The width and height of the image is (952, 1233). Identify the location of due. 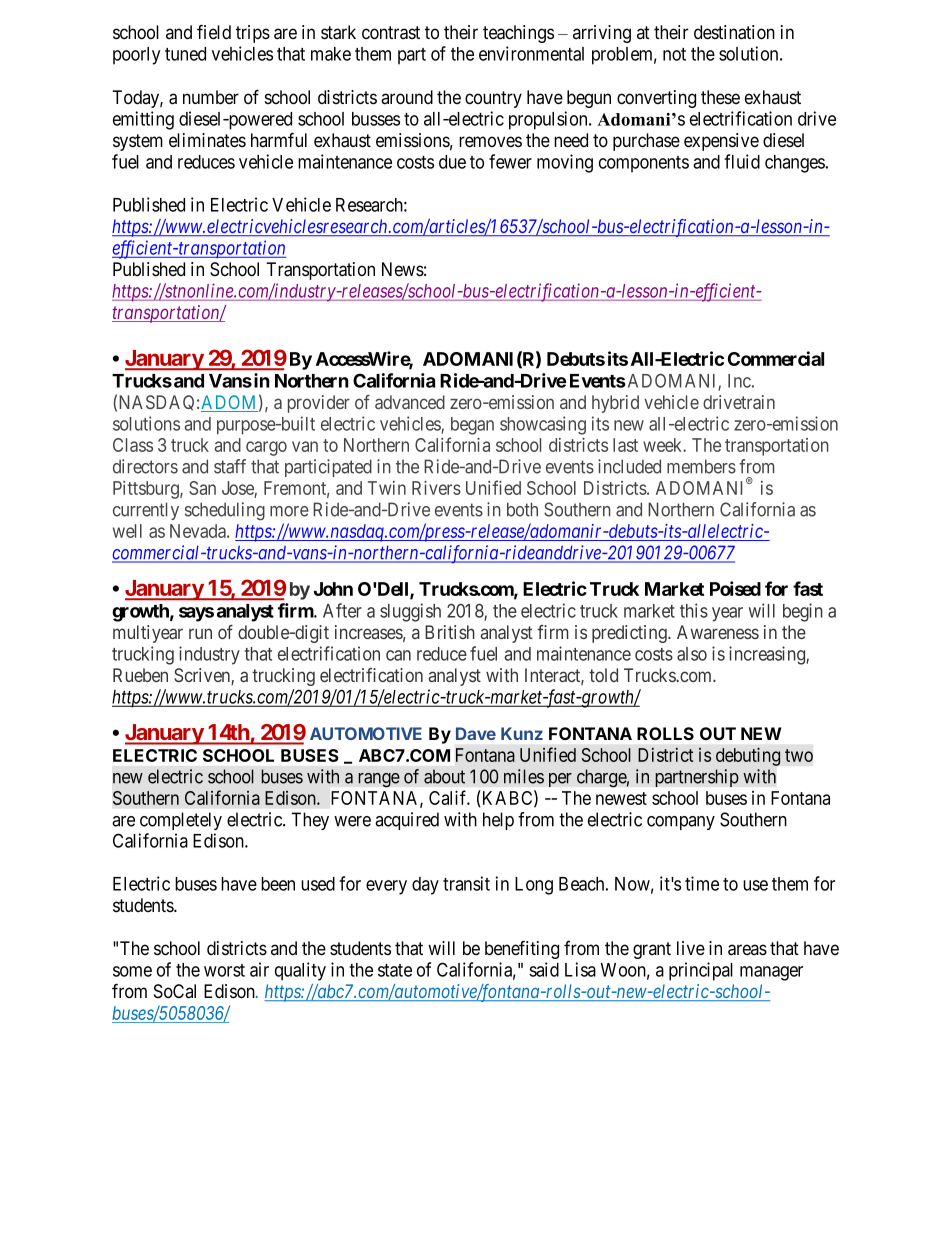
(452, 162).
